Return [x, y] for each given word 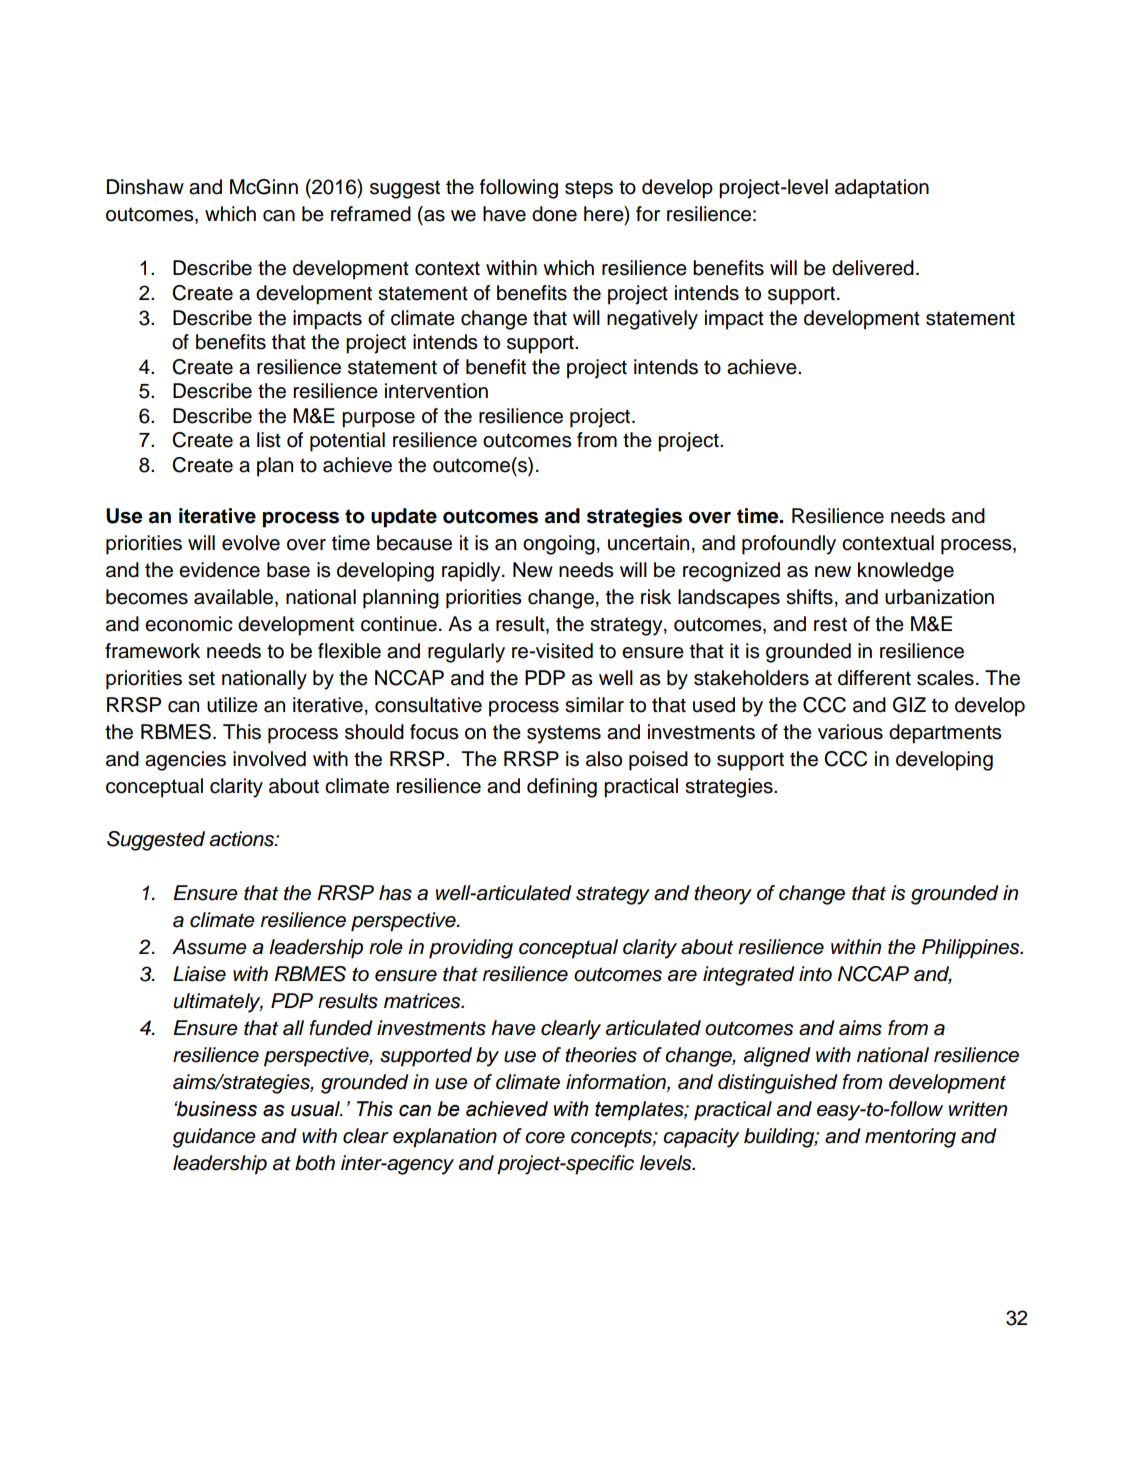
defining [562, 788]
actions [243, 839]
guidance [214, 1138]
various [850, 732]
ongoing [559, 545]
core [545, 1138]
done [554, 214]
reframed [371, 214]
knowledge [906, 572]
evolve [251, 543]
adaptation [882, 189]
